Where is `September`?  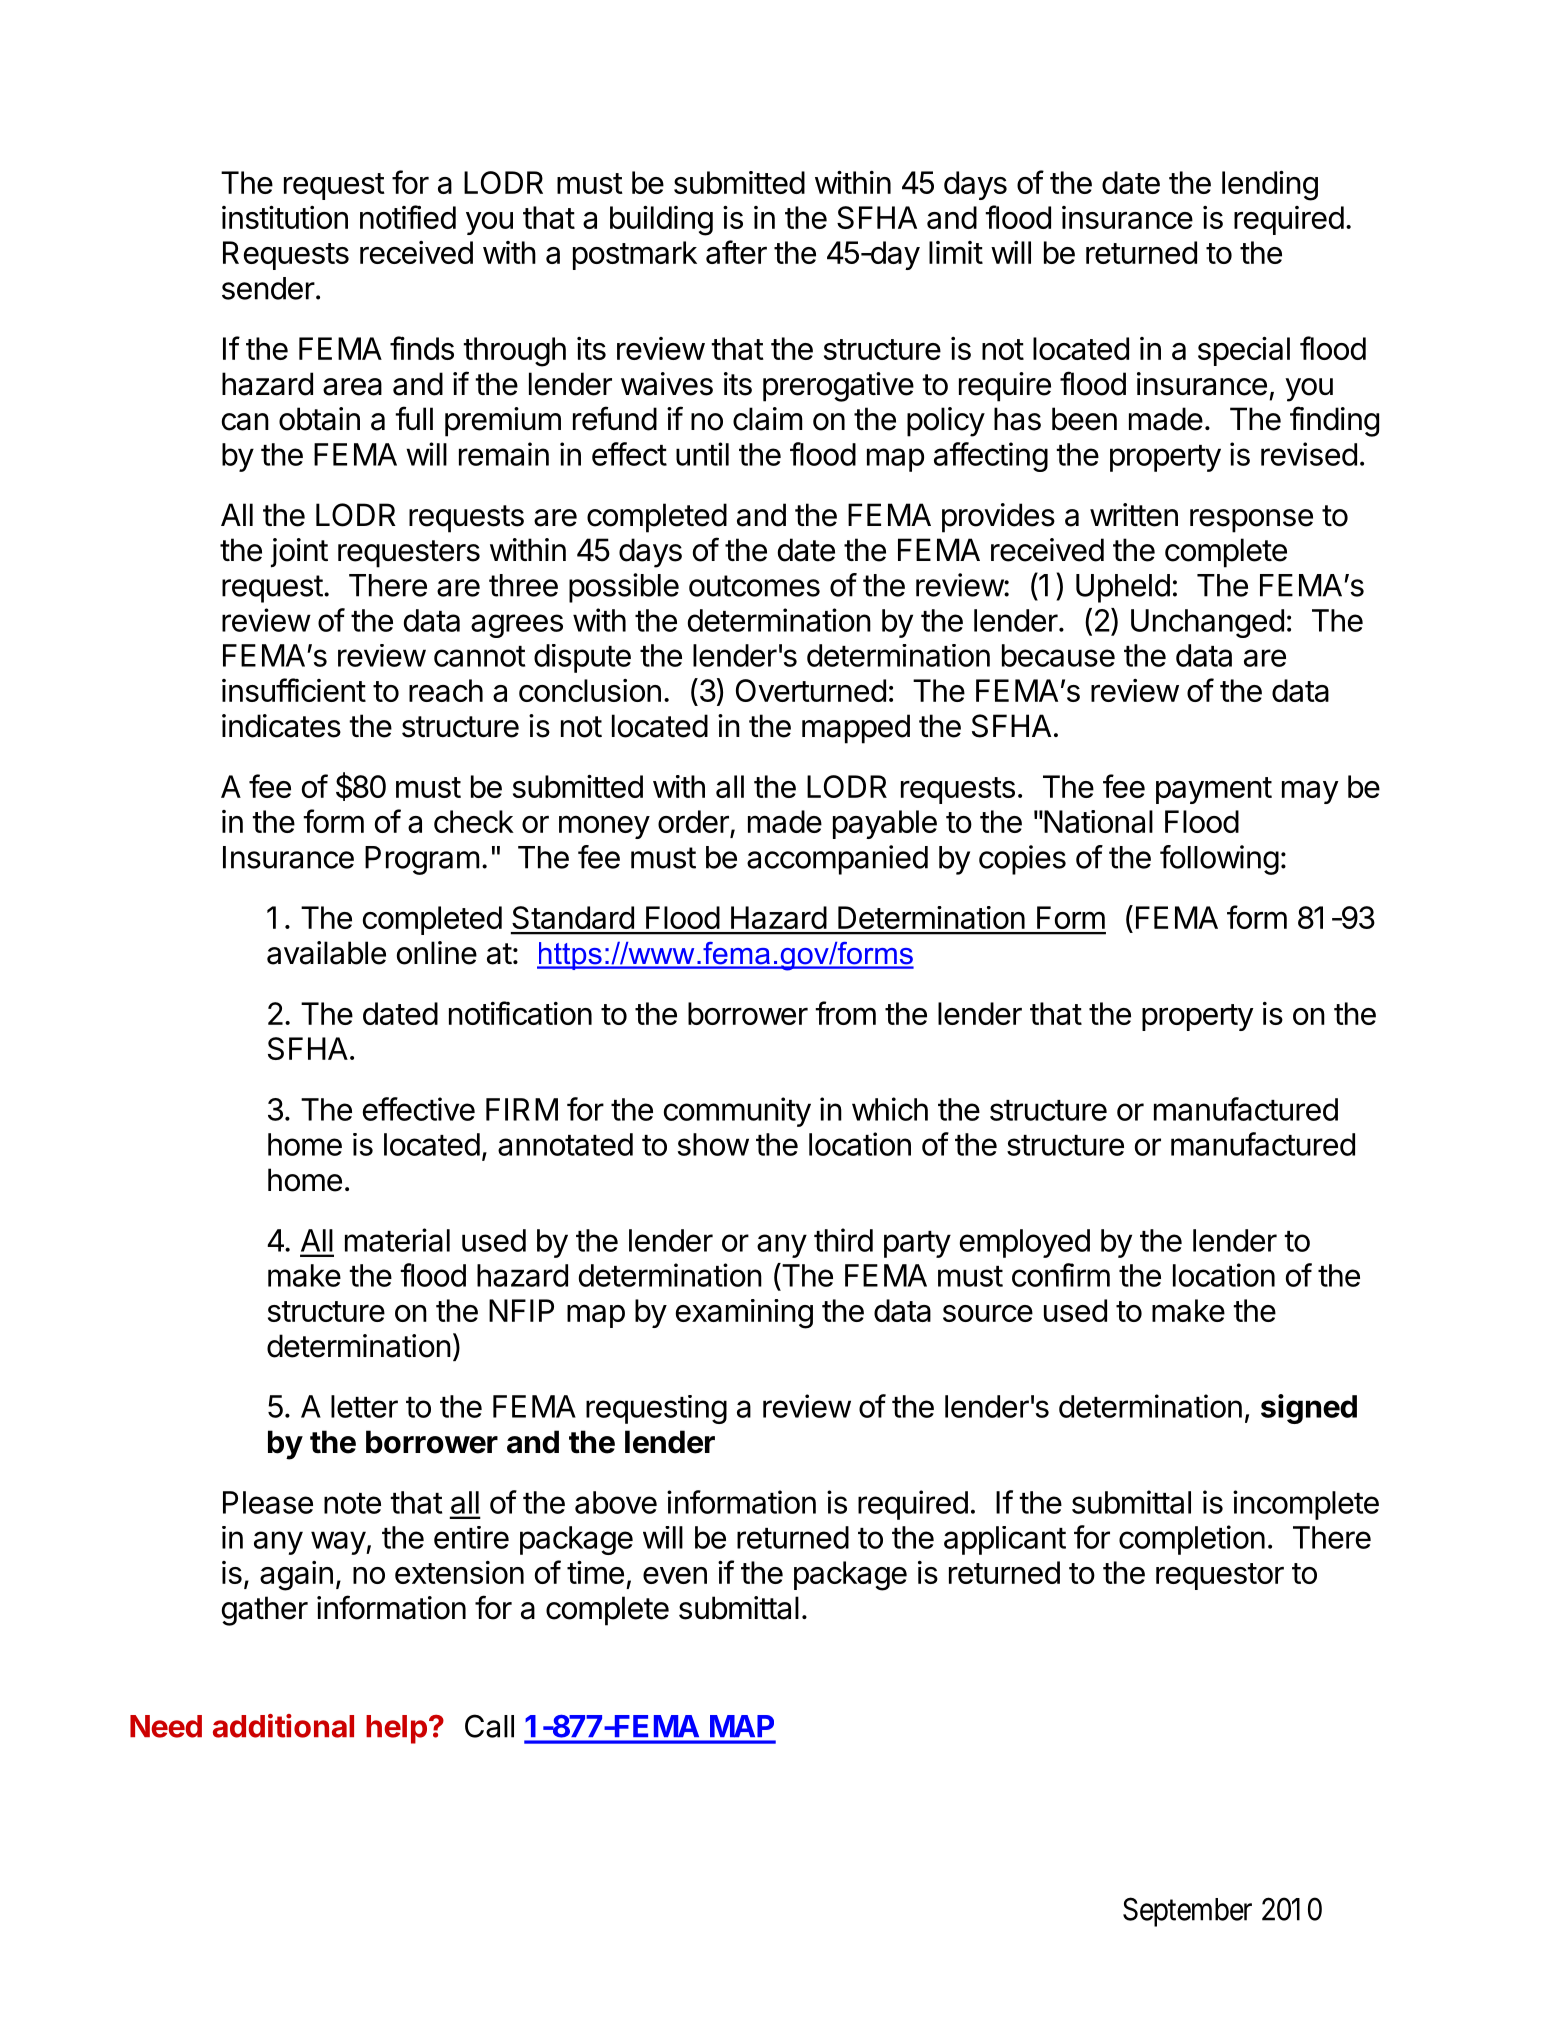
September is located at coordinates (1187, 1912).
